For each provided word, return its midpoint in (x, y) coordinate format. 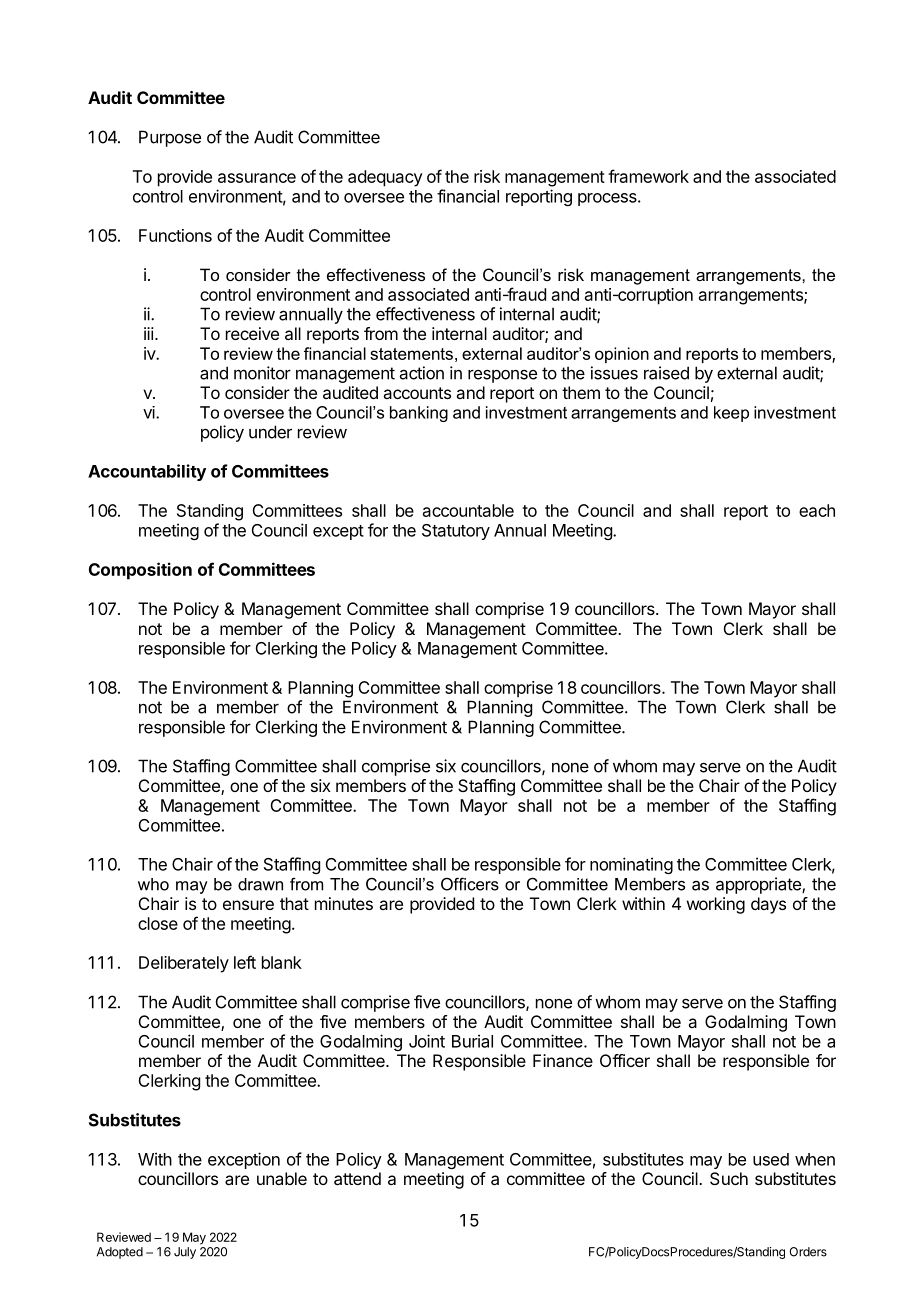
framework (648, 176)
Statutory (456, 532)
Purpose (170, 138)
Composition (140, 571)
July (185, 1253)
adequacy (385, 178)
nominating (631, 865)
